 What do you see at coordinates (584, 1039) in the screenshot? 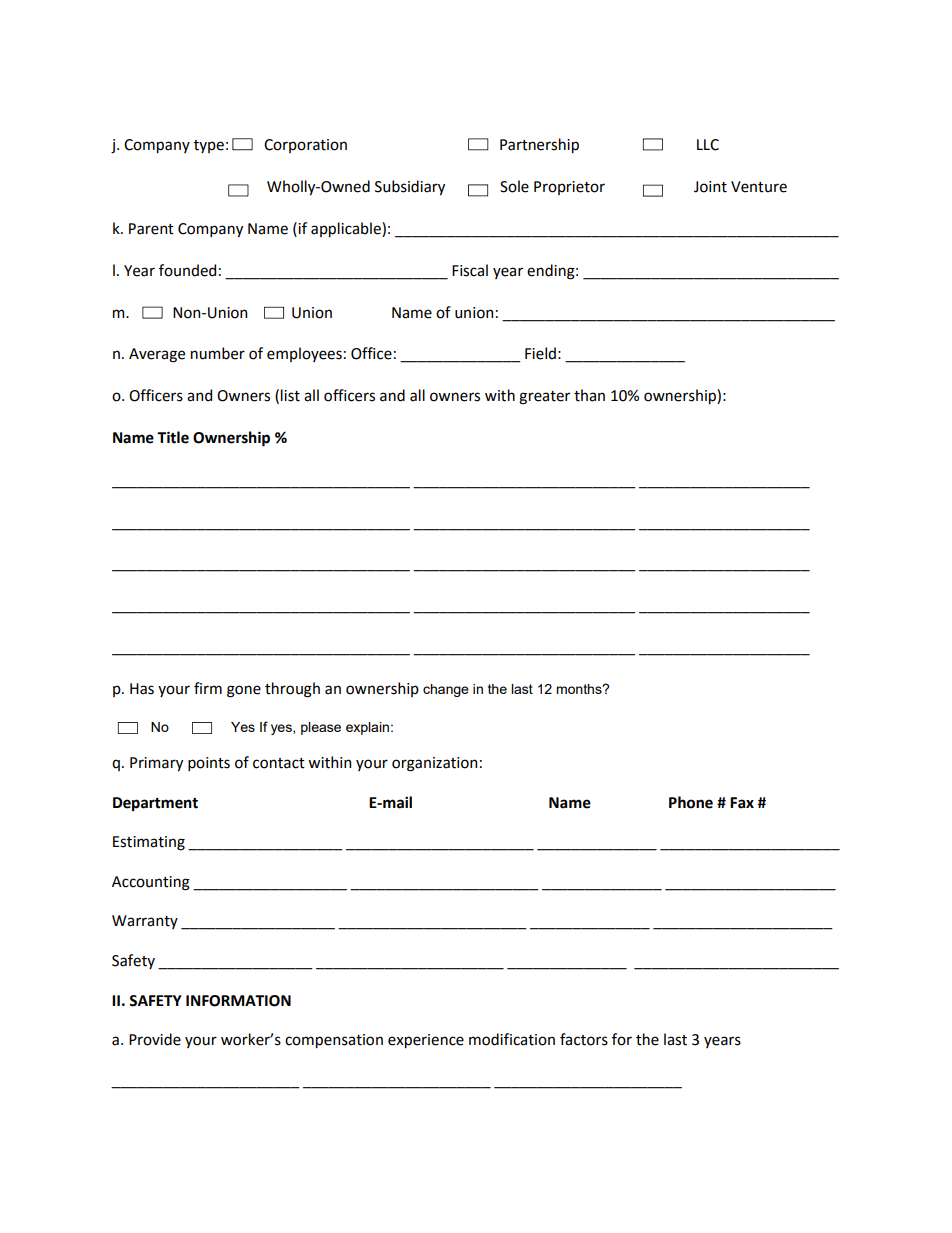
I see `factors` at bounding box center [584, 1039].
